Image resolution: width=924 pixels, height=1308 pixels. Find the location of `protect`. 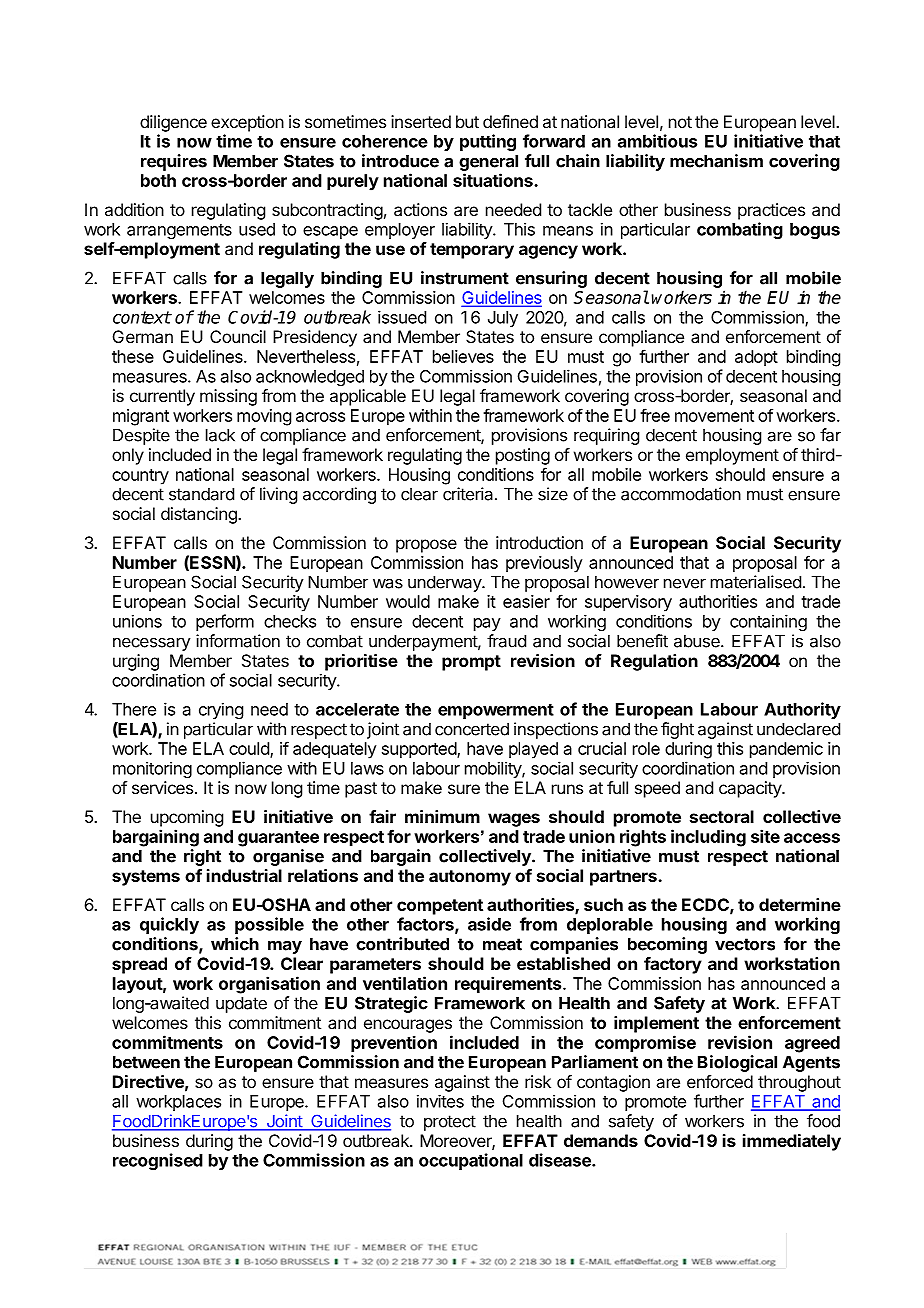

protect is located at coordinates (450, 1123).
